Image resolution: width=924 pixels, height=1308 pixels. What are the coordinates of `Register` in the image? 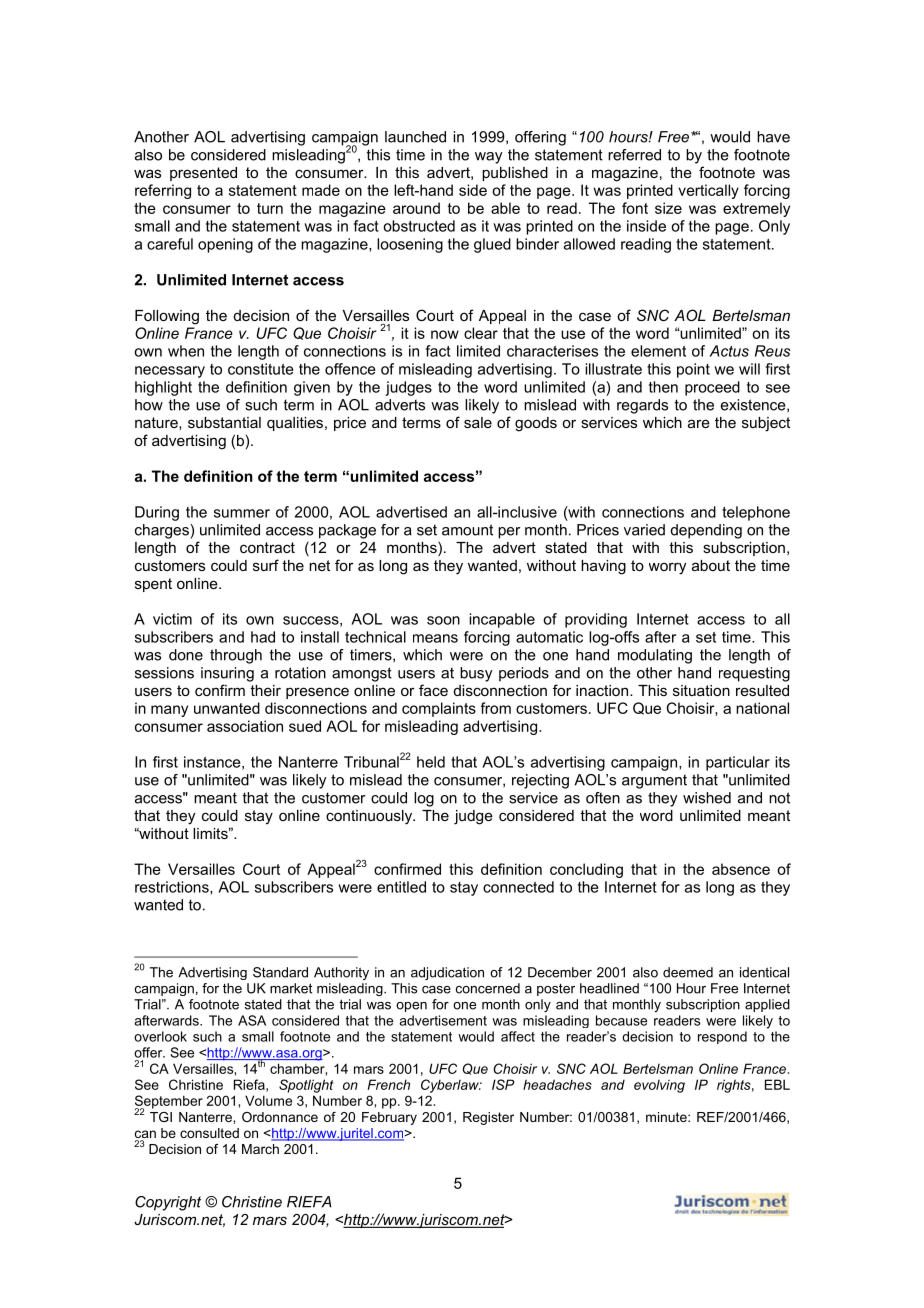 It's located at (488, 1118).
